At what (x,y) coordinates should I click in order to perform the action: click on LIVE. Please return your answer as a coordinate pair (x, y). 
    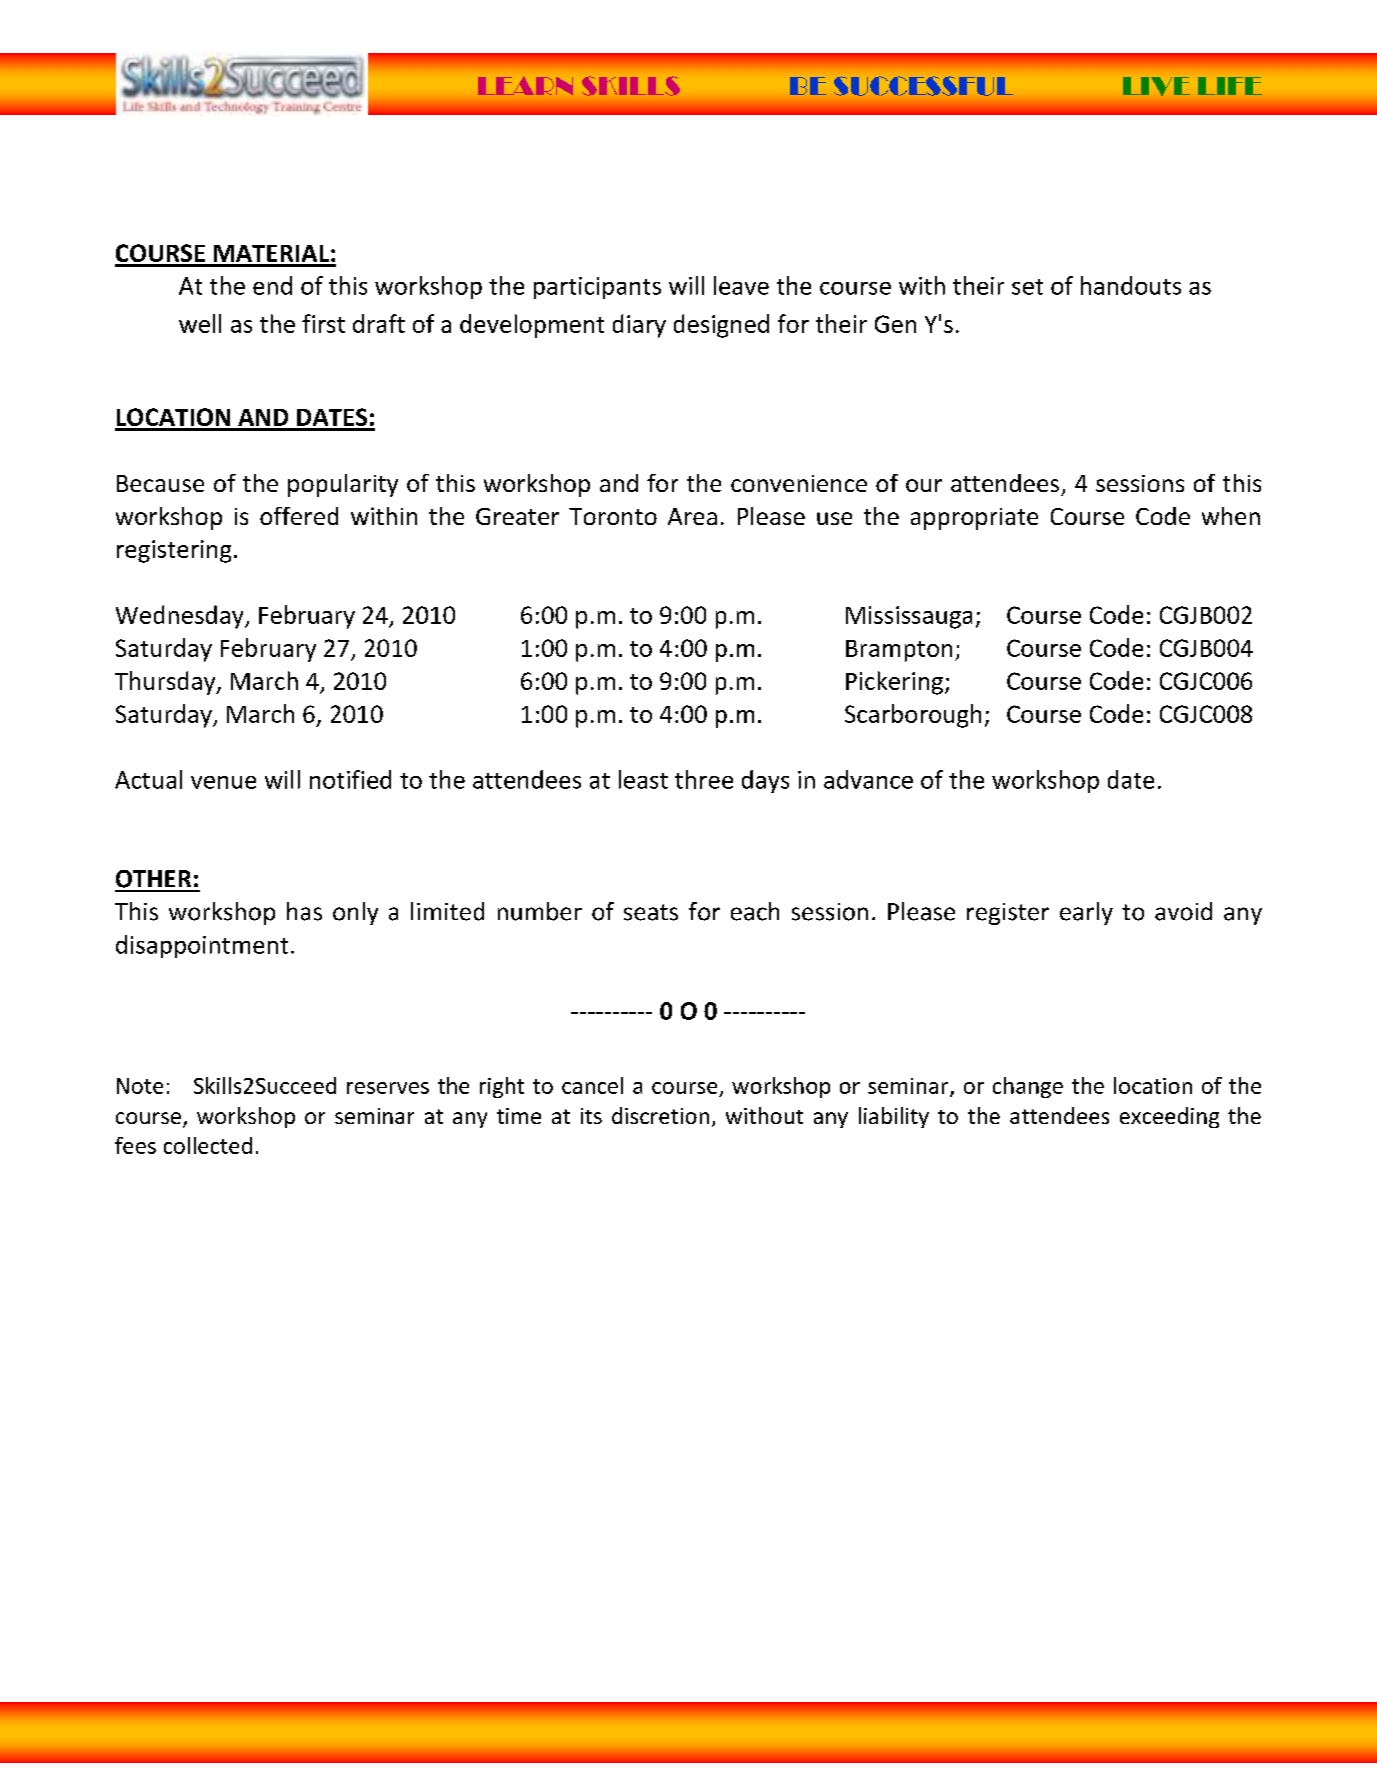
    Looking at the image, I should click on (1156, 86).
